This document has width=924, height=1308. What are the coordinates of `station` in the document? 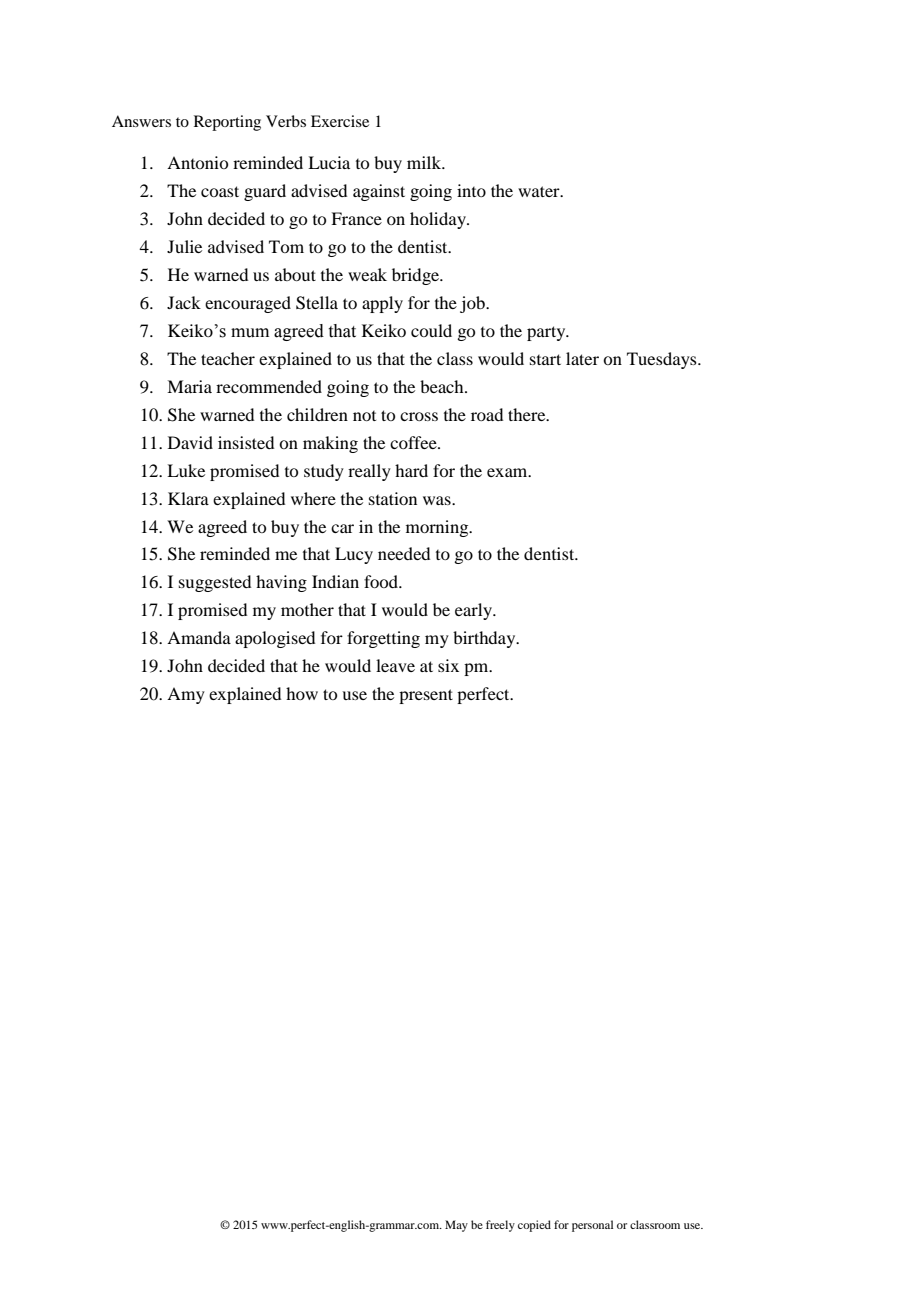 It's located at (393, 498).
